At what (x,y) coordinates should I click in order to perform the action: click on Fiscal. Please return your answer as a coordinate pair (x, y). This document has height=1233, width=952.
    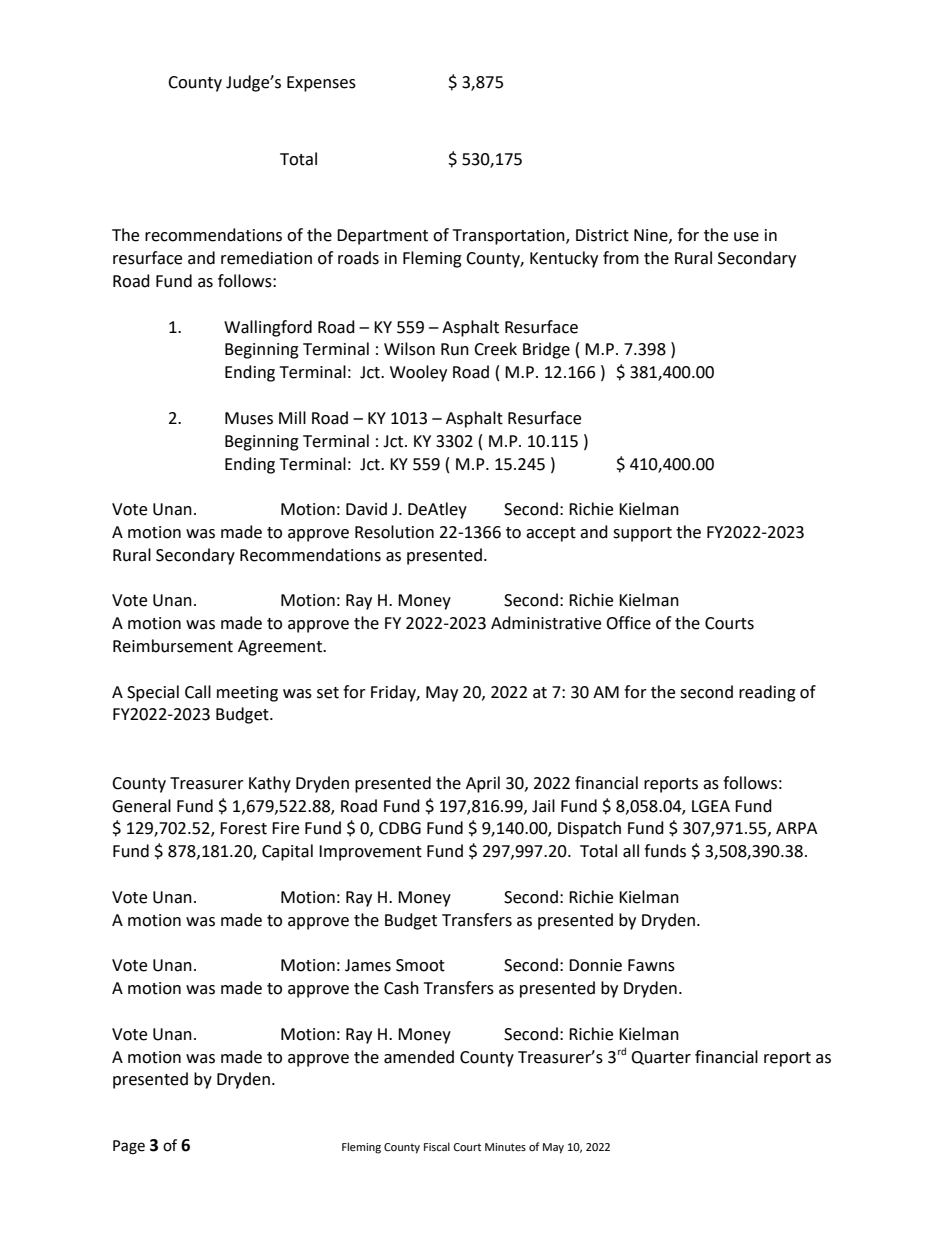
    Looking at the image, I should click on (437, 1146).
